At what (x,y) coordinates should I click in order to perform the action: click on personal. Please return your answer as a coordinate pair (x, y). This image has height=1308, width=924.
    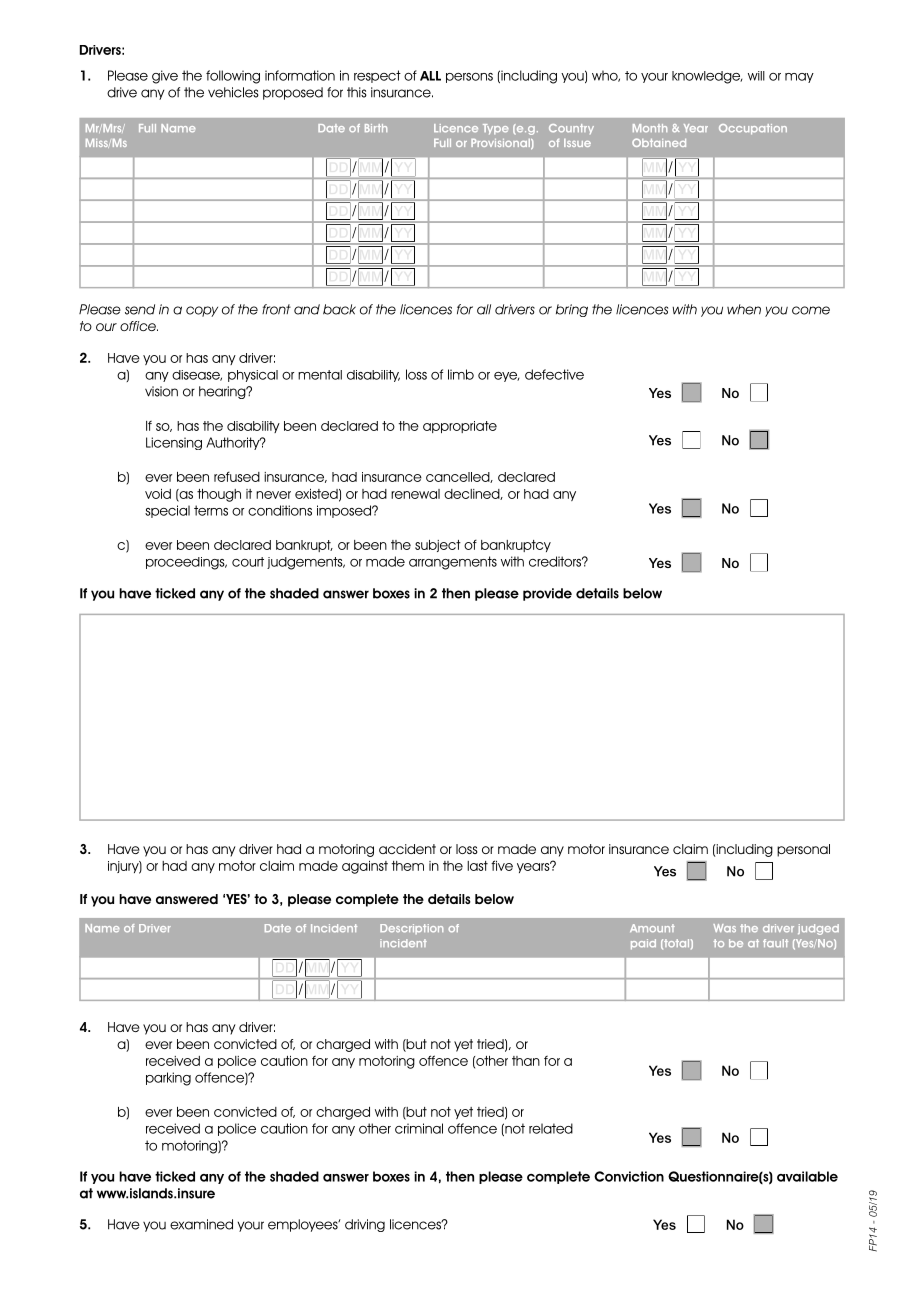
    Looking at the image, I should click on (803, 850).
